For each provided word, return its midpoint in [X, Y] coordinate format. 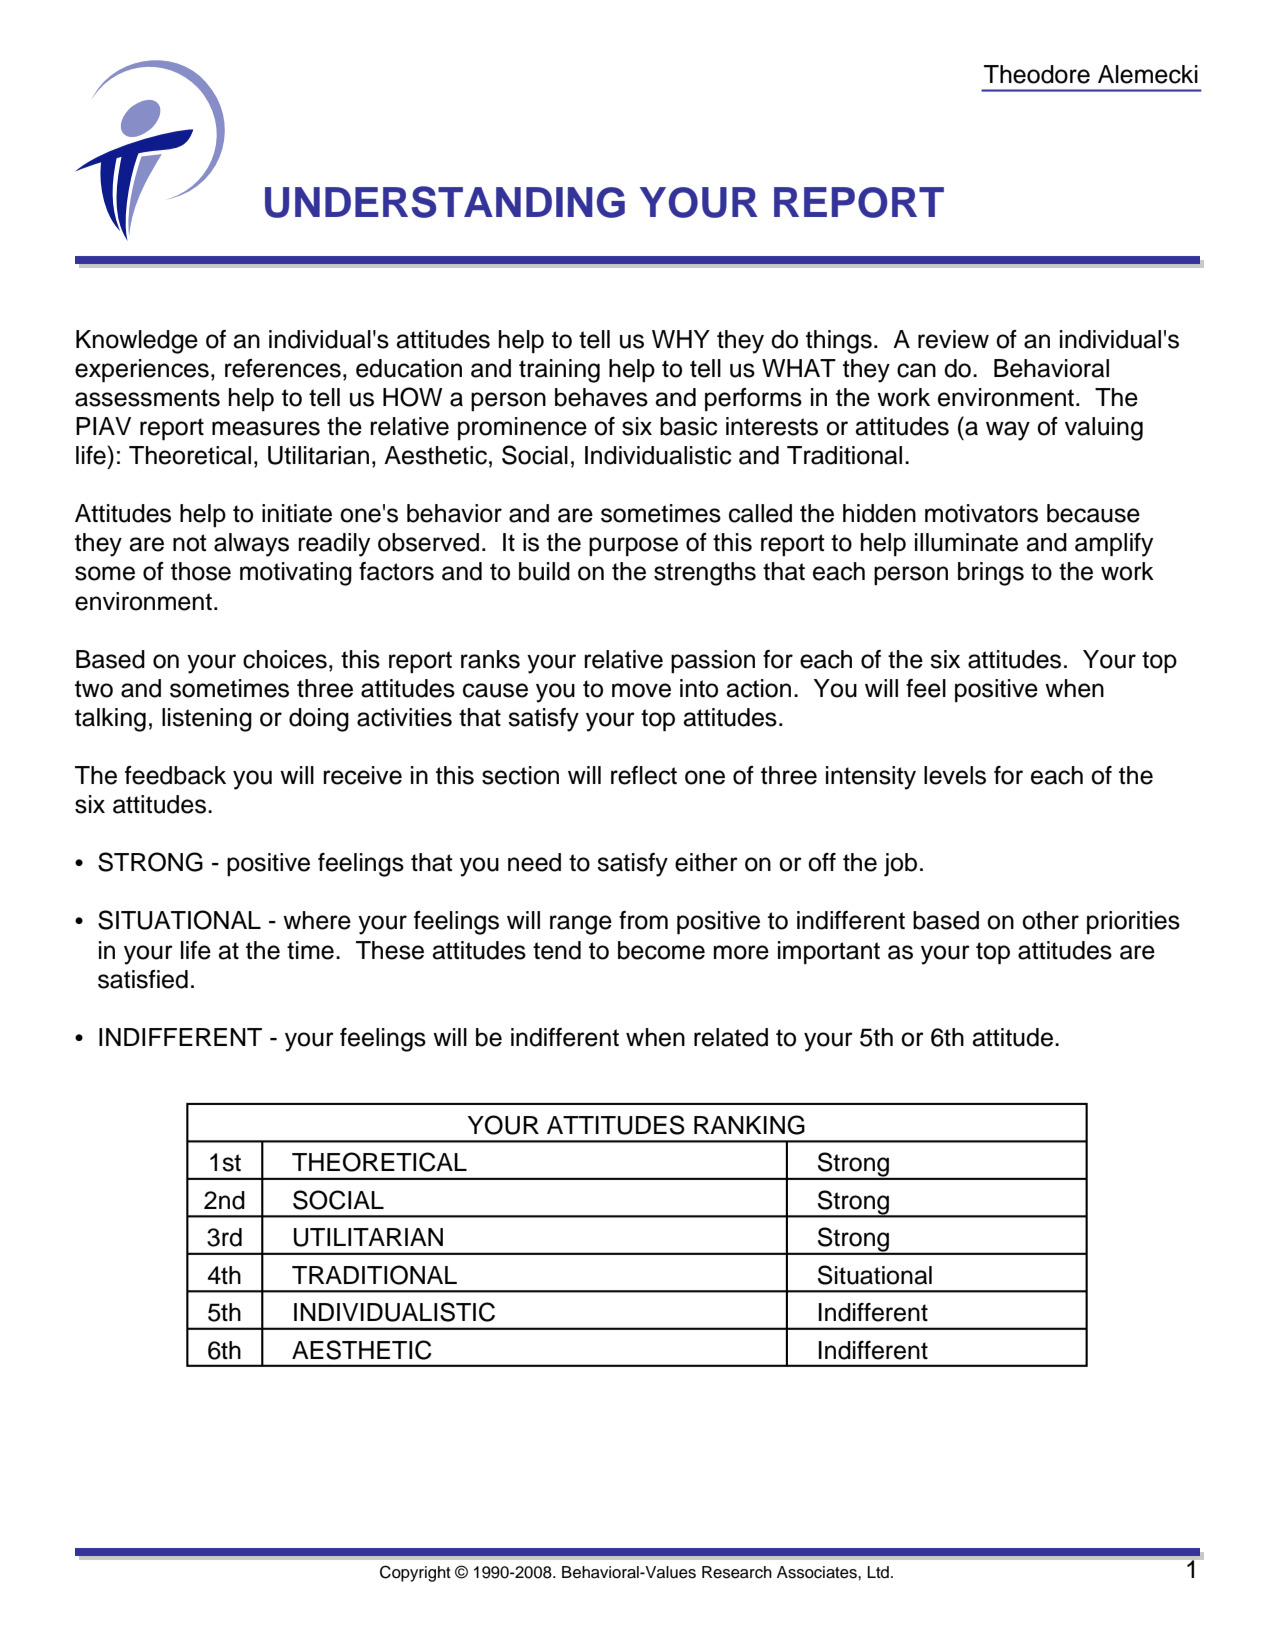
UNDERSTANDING [445, 202]
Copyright [415, 1573]
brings [991, 574]
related [731, 1037]
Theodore [1037, 74]
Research [737, 1572]
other [1050, 920]
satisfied [143, 979]
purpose [633, 546]
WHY [681, 339]
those [201, 571]
